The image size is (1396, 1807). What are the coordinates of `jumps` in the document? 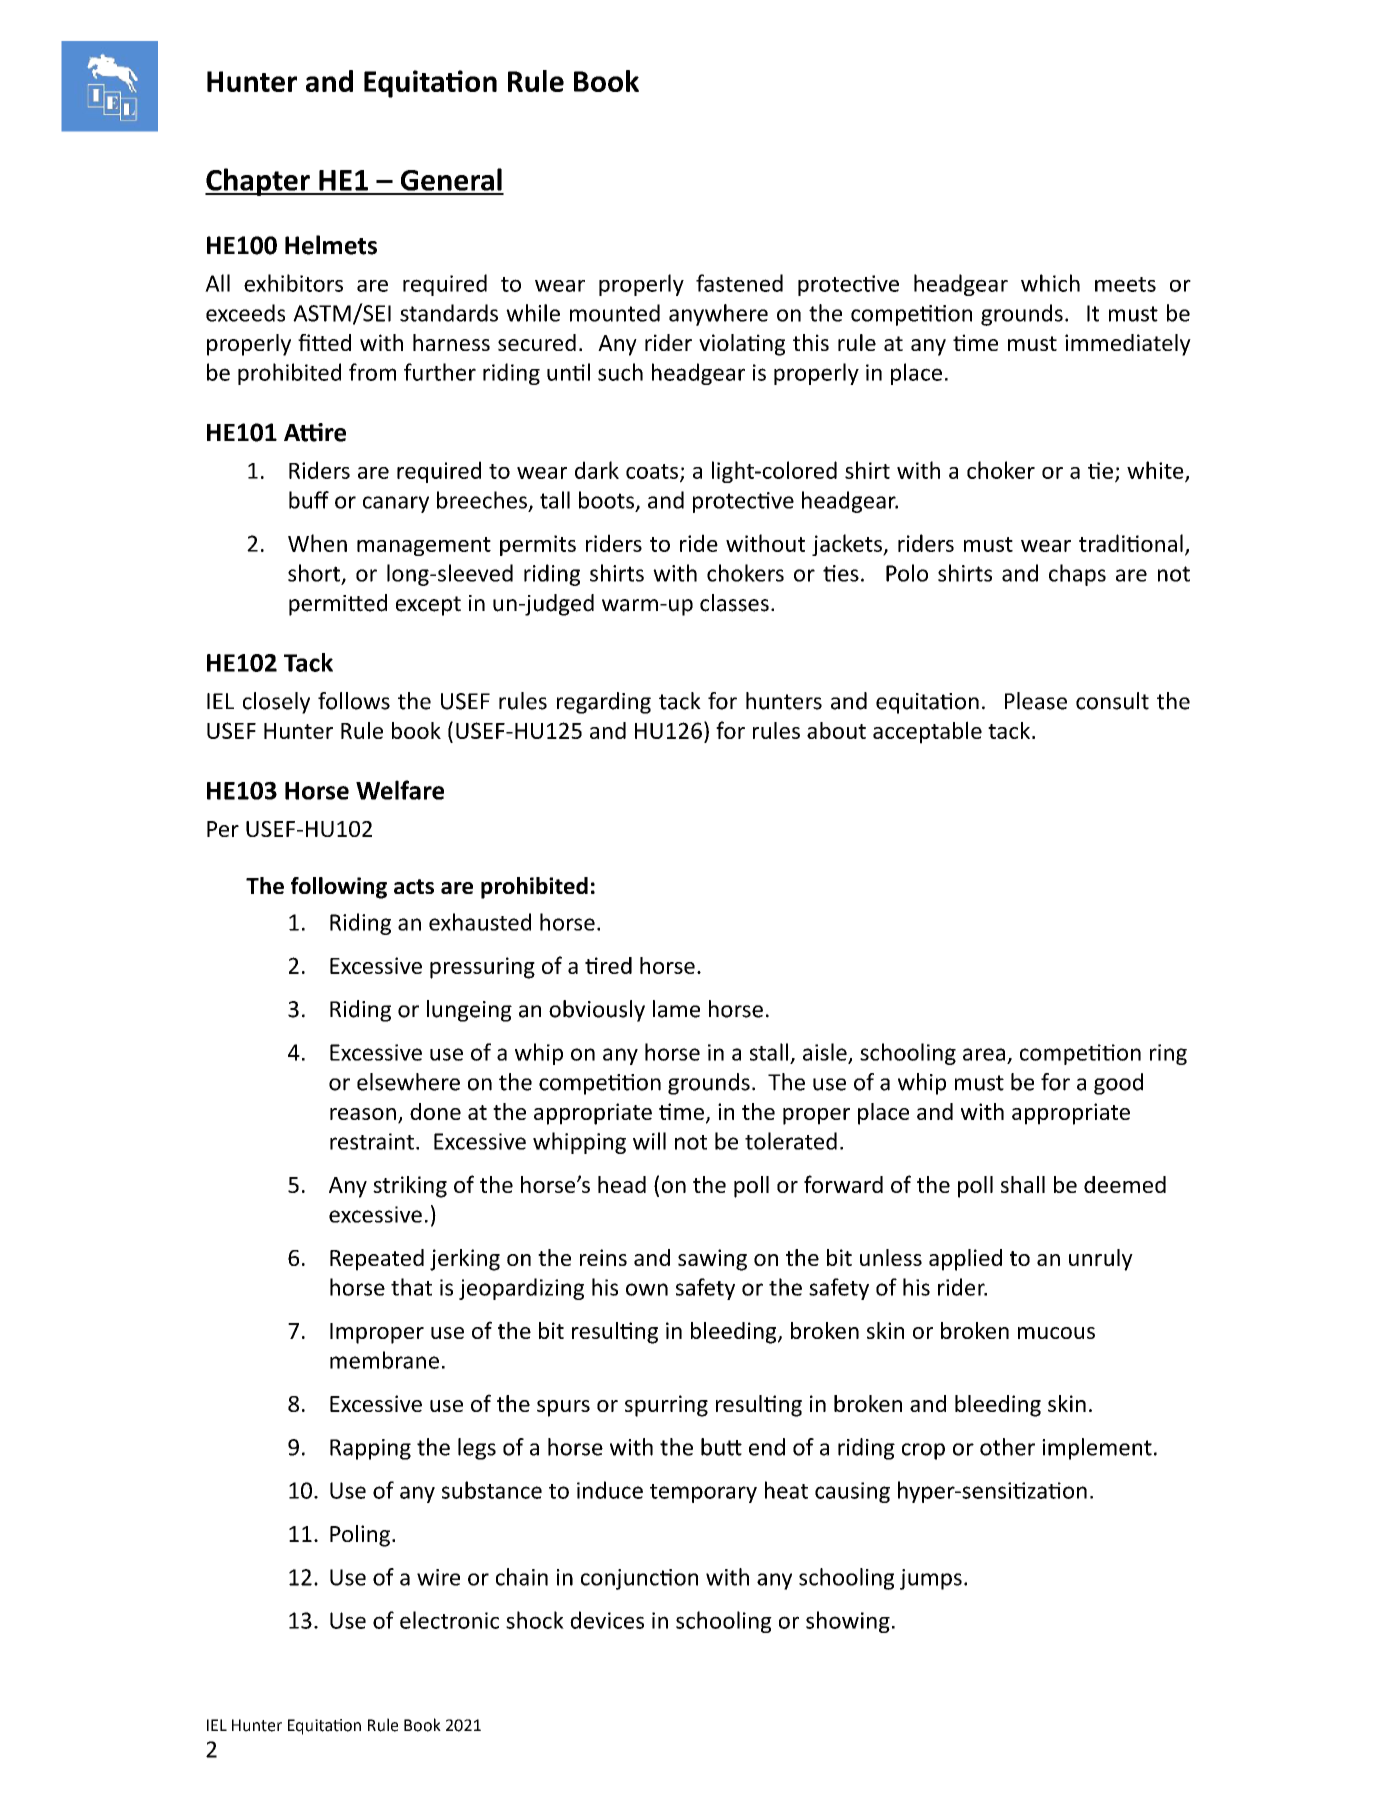 It's located at (931, 1579).
